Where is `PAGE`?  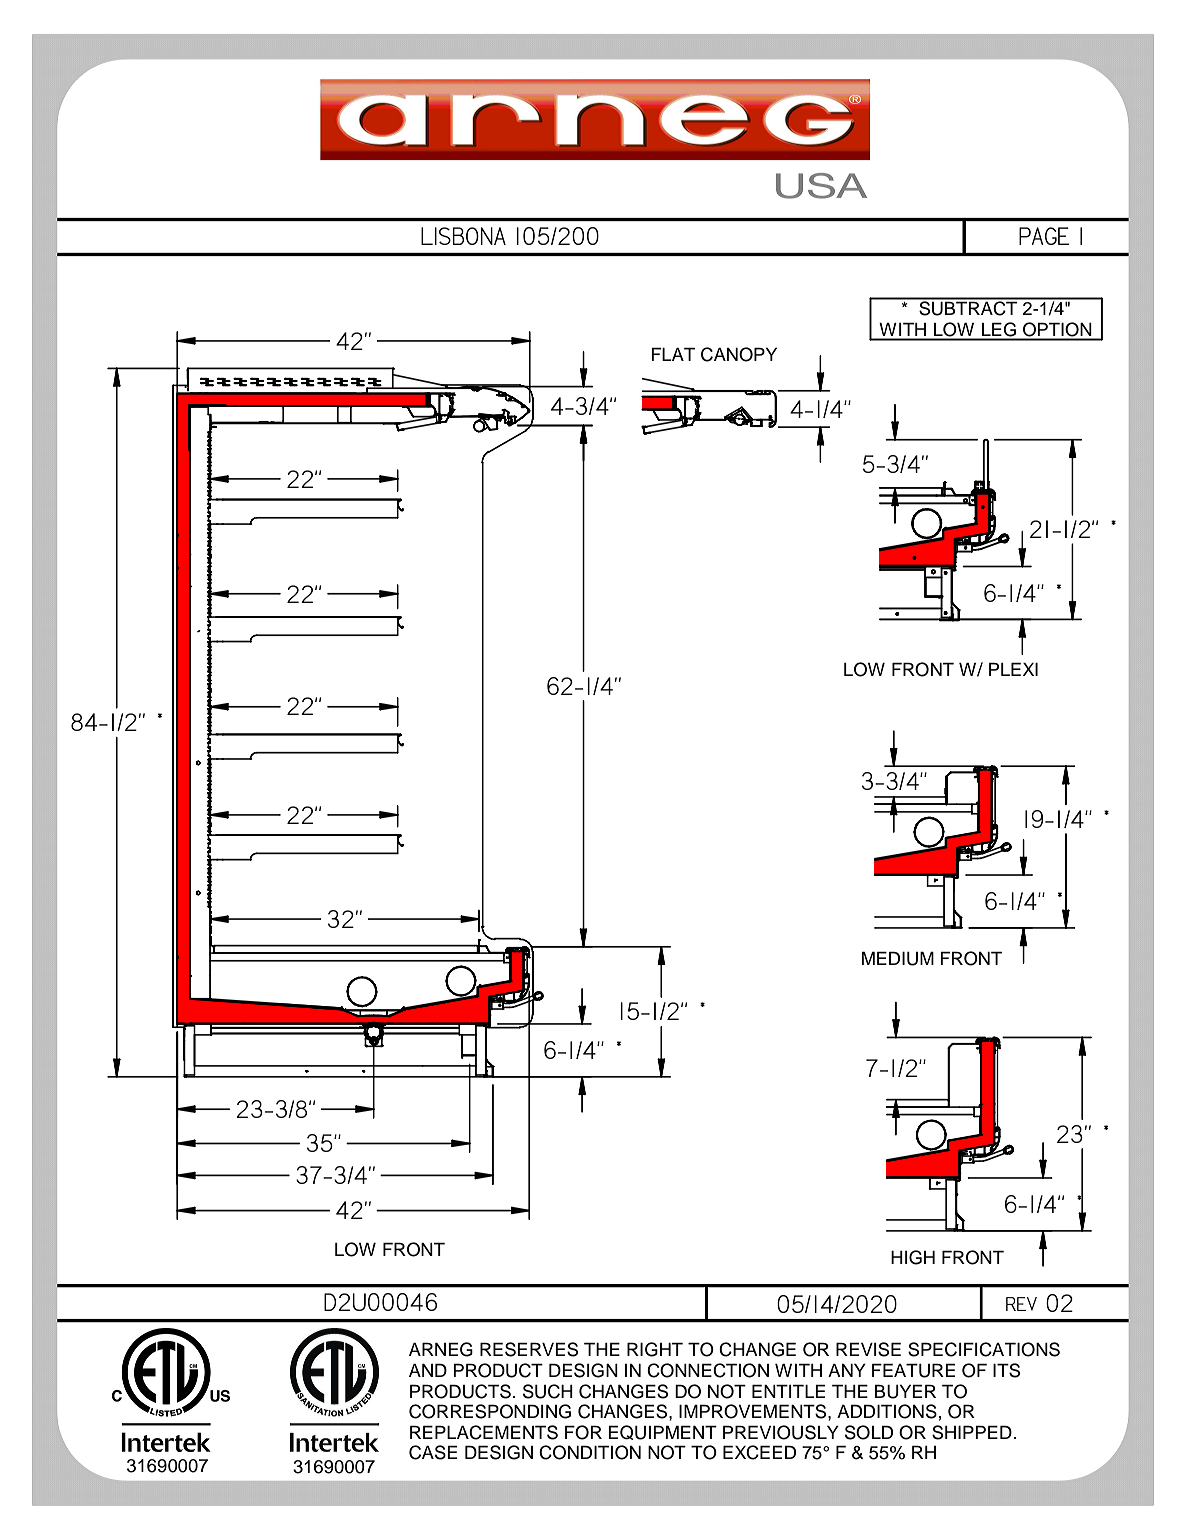 PAGE is located at coordinates (1044, 236).
